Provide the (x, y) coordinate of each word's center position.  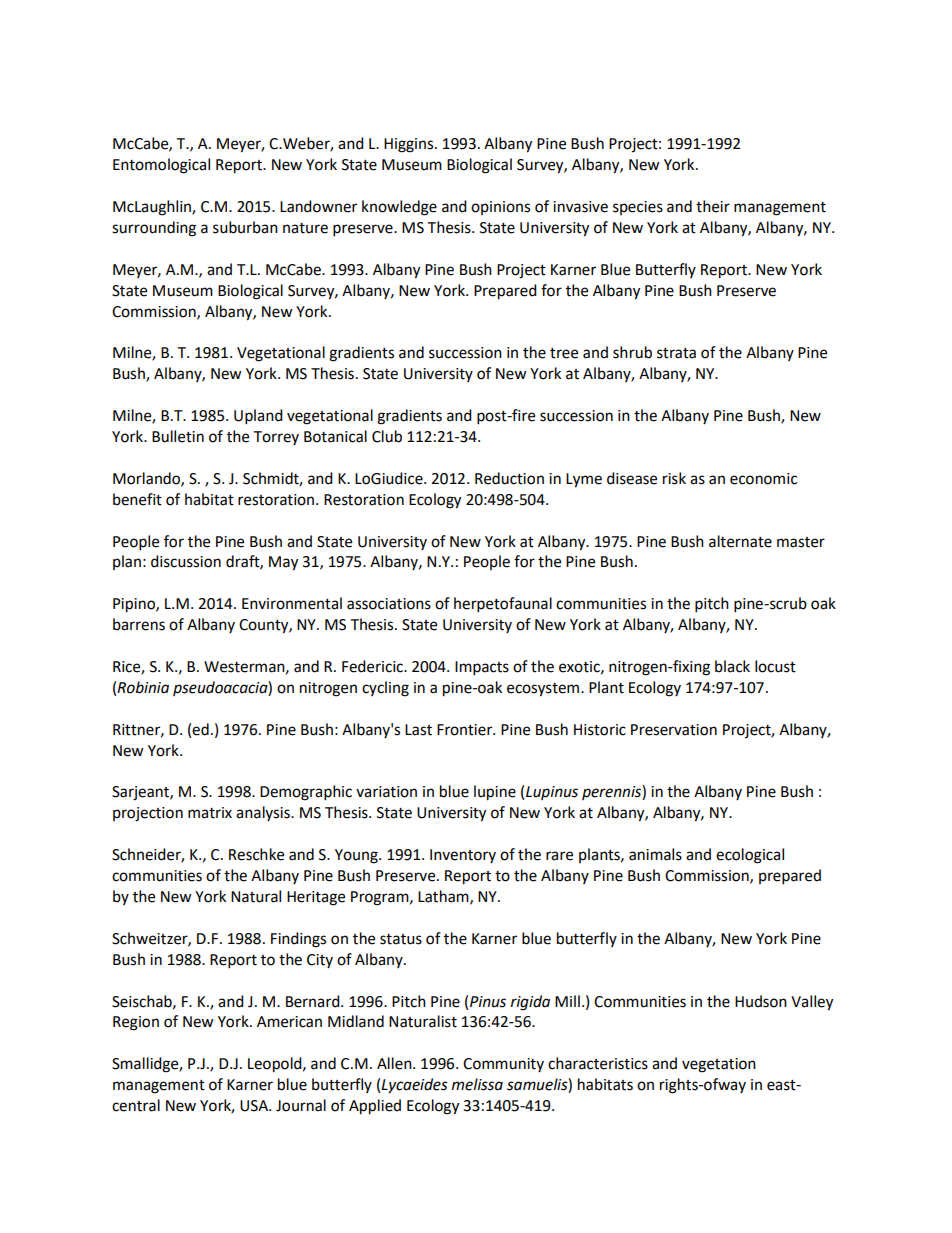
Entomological (161, 166)
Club (387, 436)
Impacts (482, 668)
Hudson (761, 1001)
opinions (500, 208)
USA (255, 1106)
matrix (210, 813)
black (732, 666)
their (713, 206)
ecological (750, 856)
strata (676, 353)
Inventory (463, 856)
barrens (139, 624)
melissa (477, 1084)
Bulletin (178, 436)
